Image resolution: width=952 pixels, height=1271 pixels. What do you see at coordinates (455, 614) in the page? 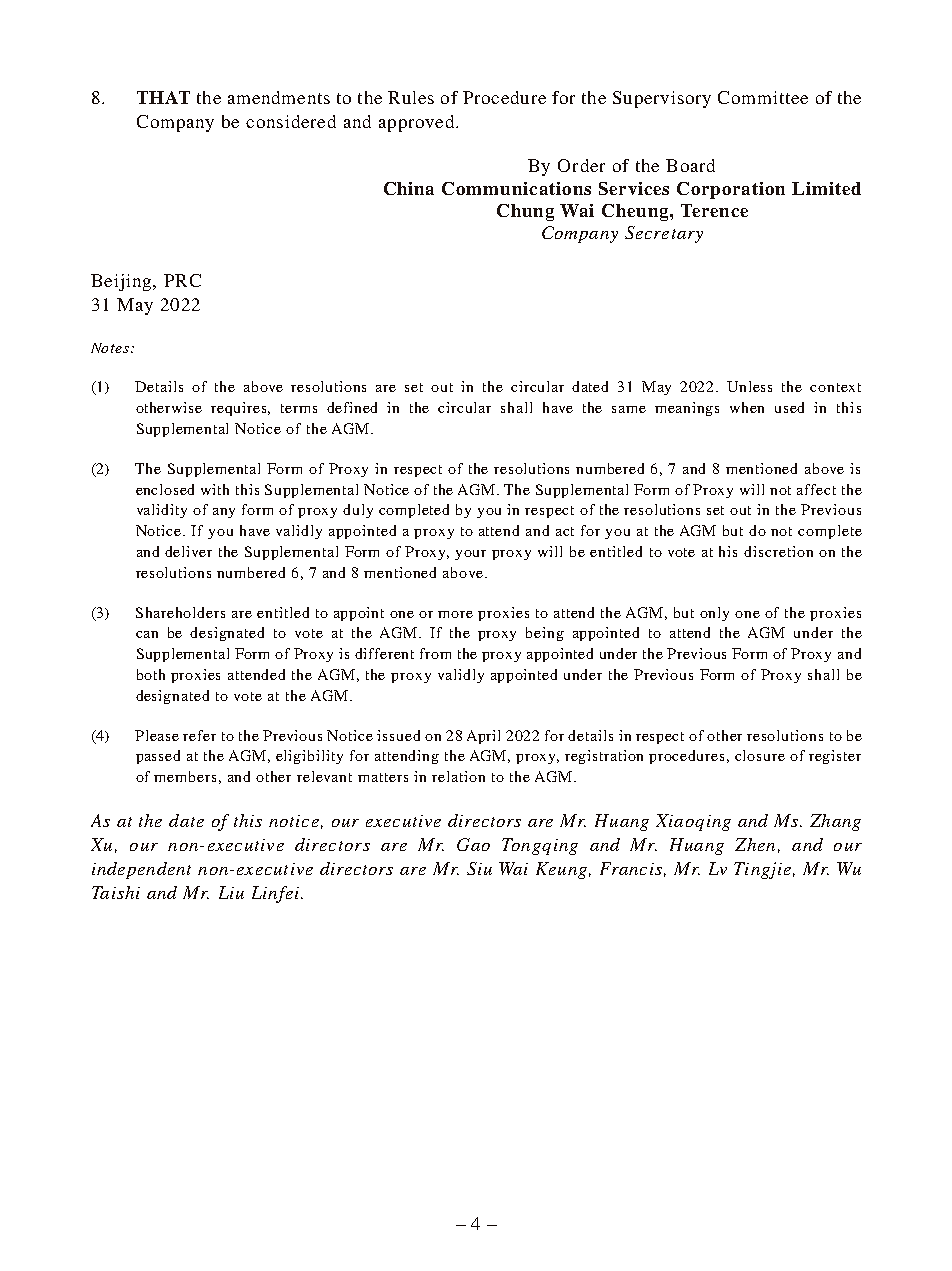
I see `more` at bounding box center [455, 614].
